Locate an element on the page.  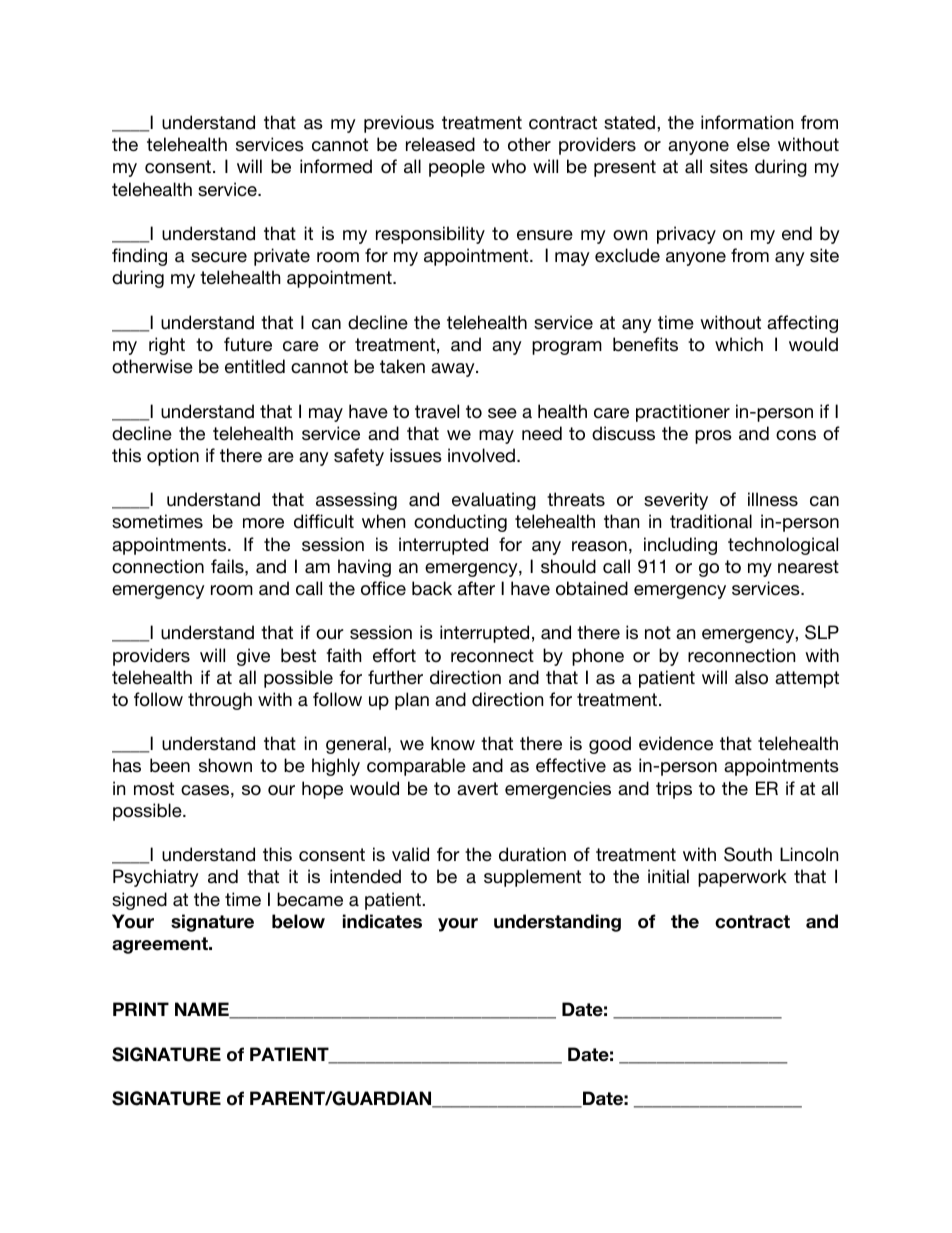
option is located at coordinates (173, 457).
